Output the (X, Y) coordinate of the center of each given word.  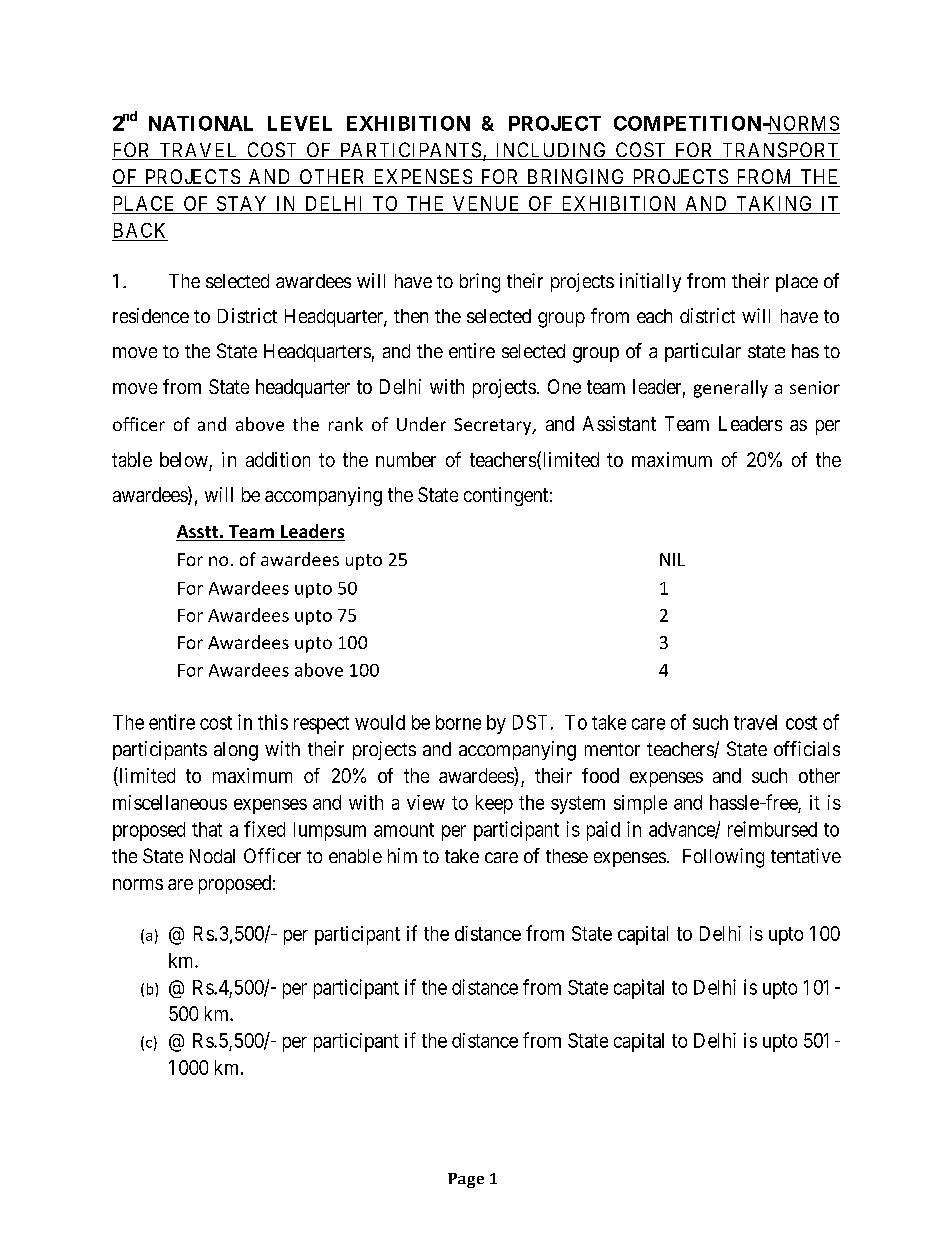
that (207, 829)
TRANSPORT (780, 151)
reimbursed (772, 829)
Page (466, 1180)
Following (723, 858)
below (184, 459)
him (402, 855)
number (406, 459)
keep (494, 804)
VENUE (485, 203)
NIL (672, 559)
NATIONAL (201, 123)
